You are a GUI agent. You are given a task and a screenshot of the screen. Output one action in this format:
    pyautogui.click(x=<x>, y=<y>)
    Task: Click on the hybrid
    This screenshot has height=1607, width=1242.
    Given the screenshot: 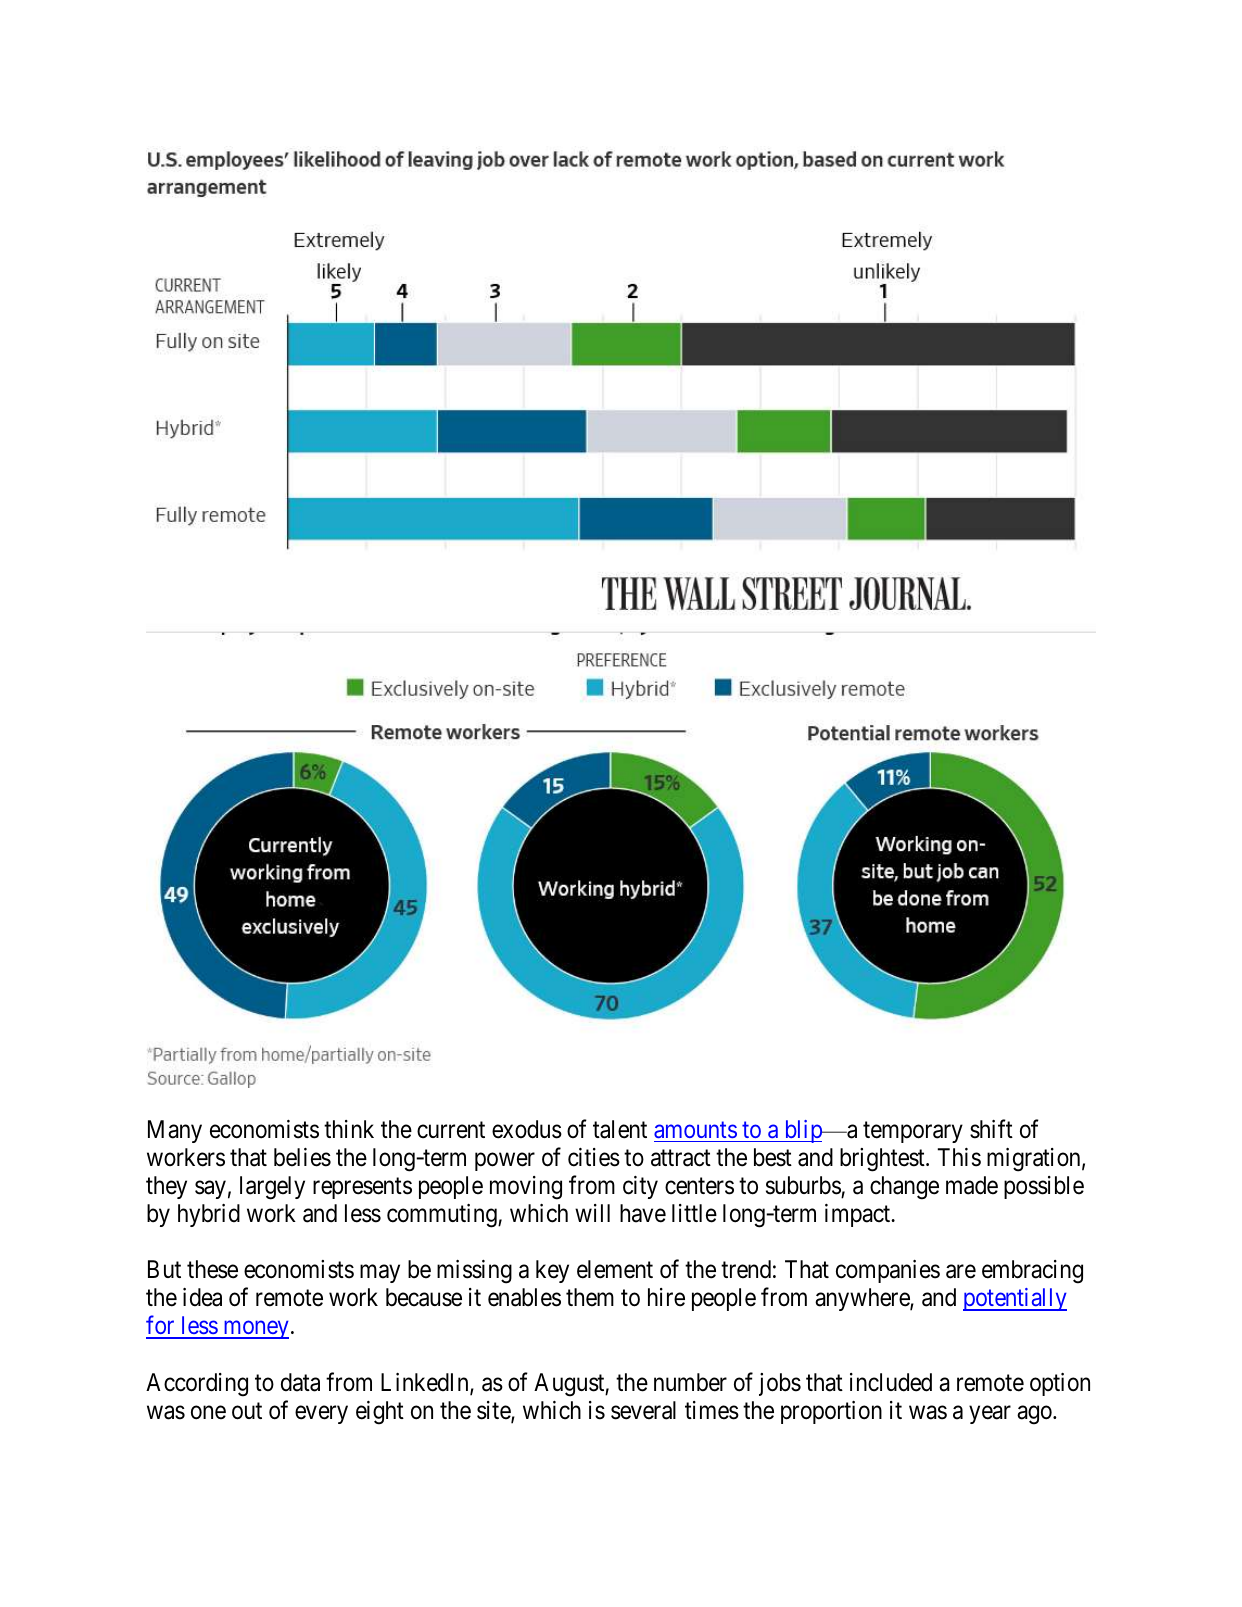 What is the action you would take?
    pyautogui.click(x=209, y=1215)
